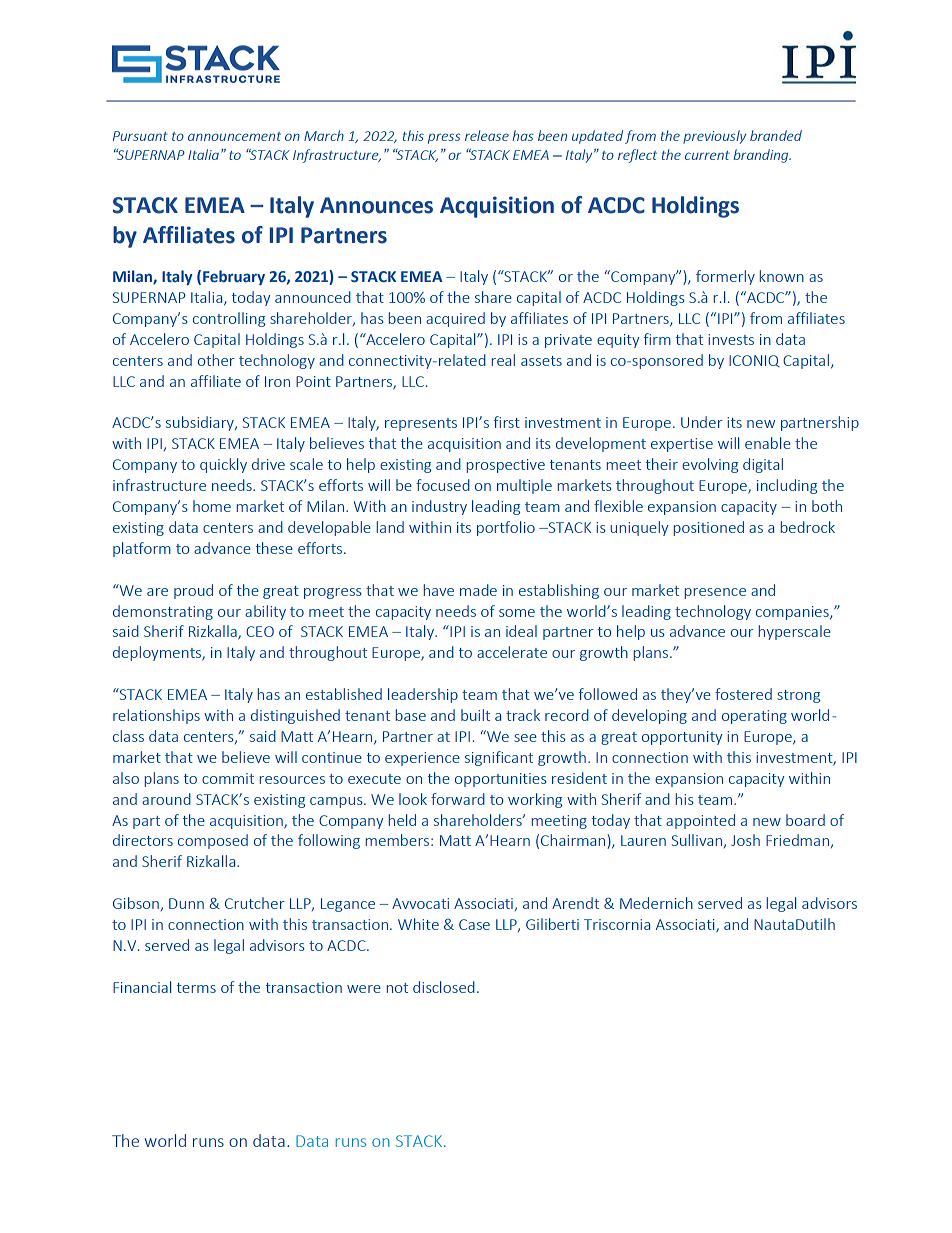 The width and height of the screenshot is (952, 1233). Describe the element at coordinates (196, 988) in the screenshot. I see `terms` at that location.
